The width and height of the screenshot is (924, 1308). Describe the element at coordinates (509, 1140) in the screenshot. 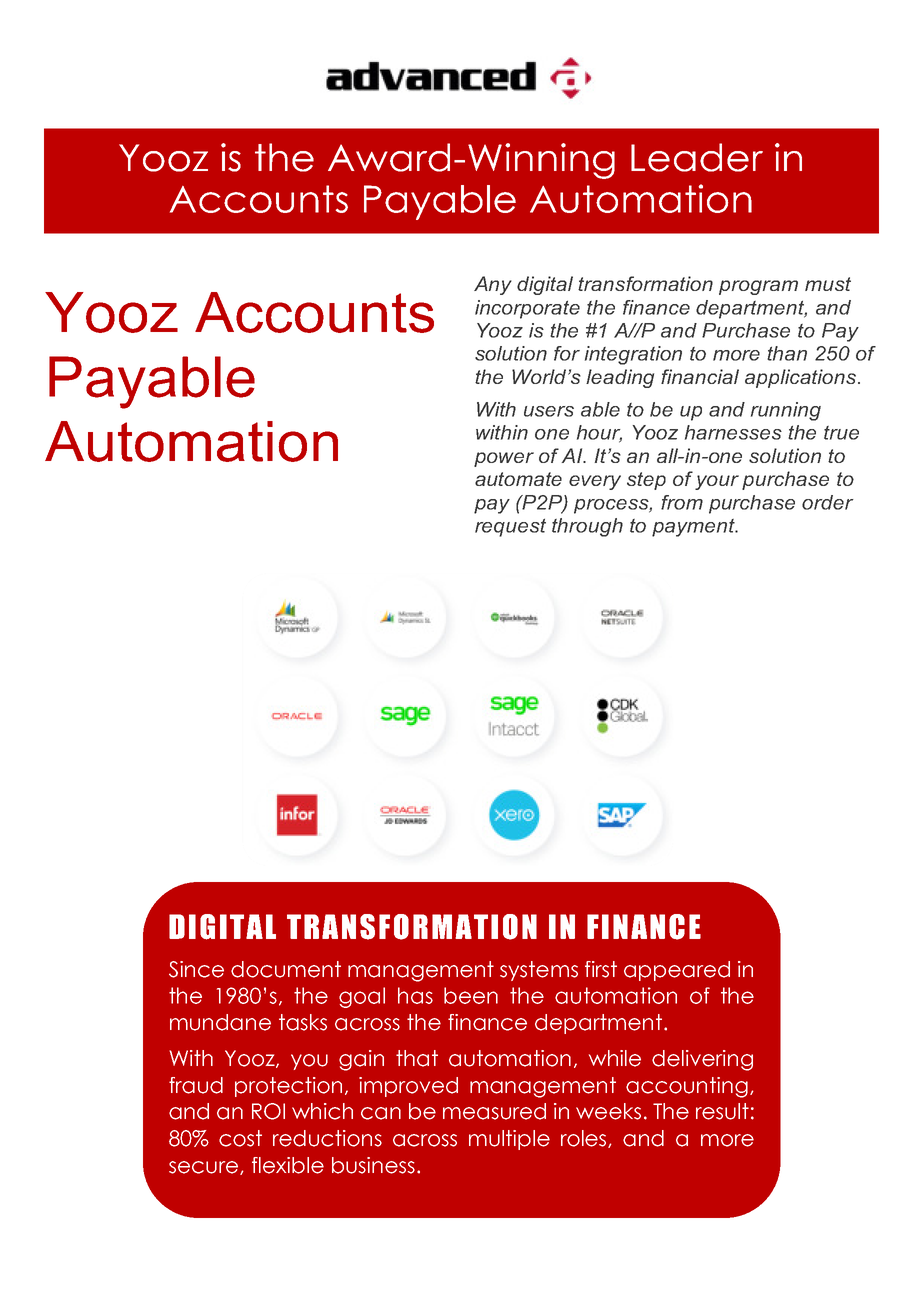

I see `multiple` at that location.
